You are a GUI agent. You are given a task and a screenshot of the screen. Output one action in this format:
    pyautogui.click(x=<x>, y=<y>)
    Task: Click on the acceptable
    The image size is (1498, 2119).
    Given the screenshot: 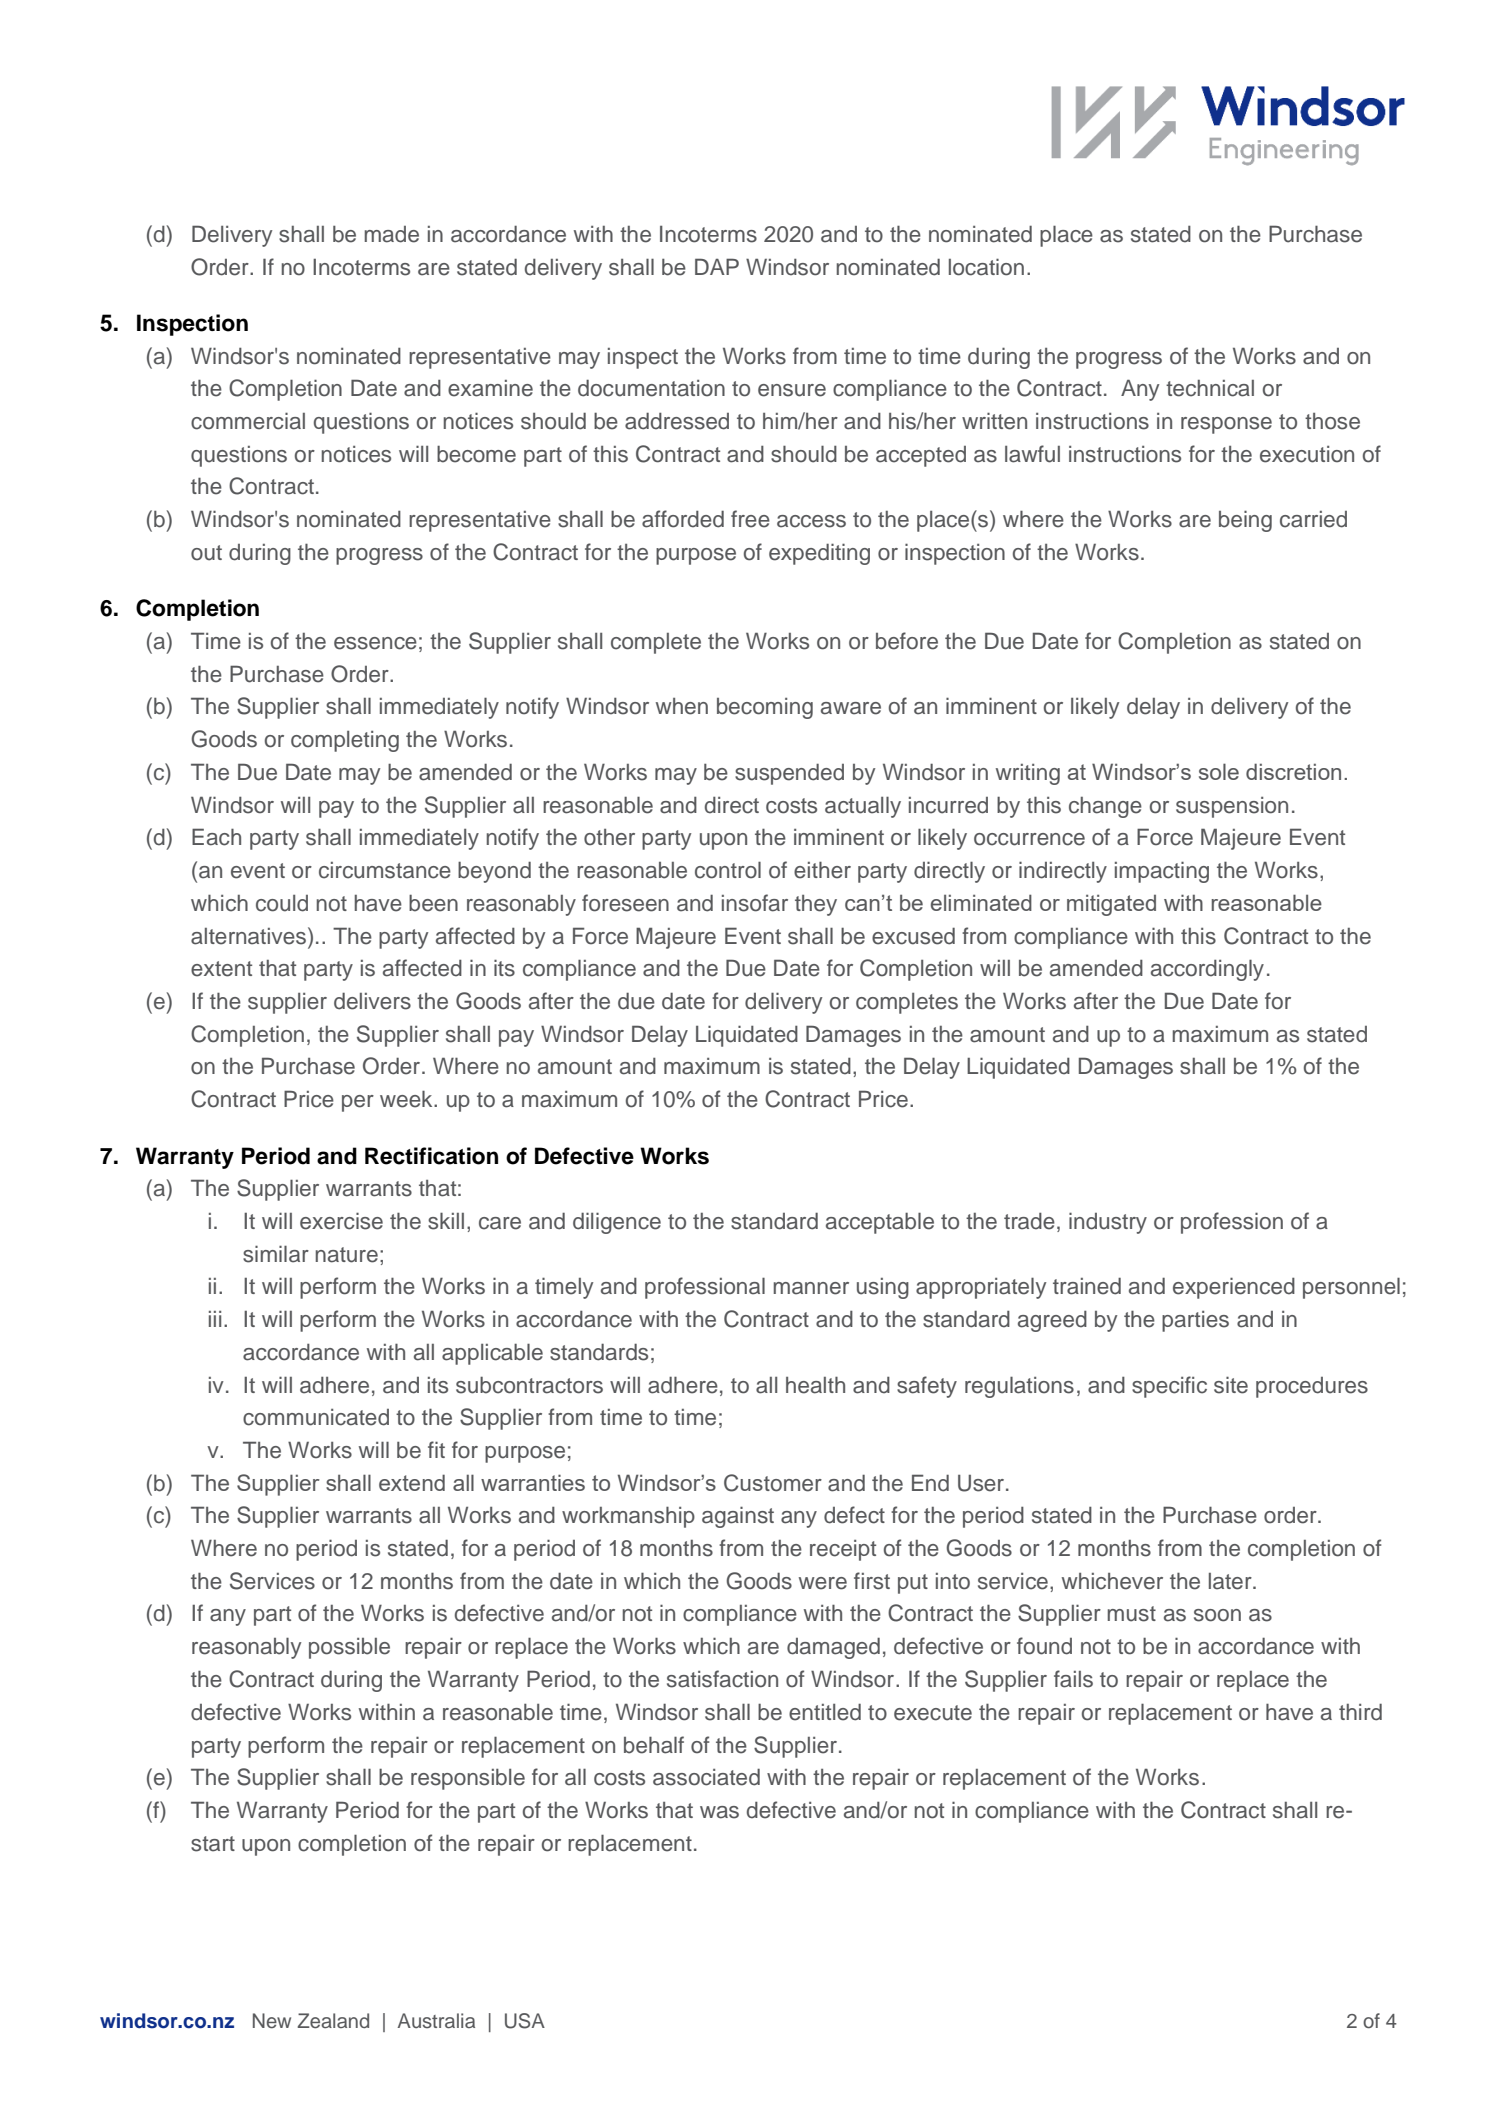 What is the action you would take?
    pyautogui.click(x=880, y=1223)
